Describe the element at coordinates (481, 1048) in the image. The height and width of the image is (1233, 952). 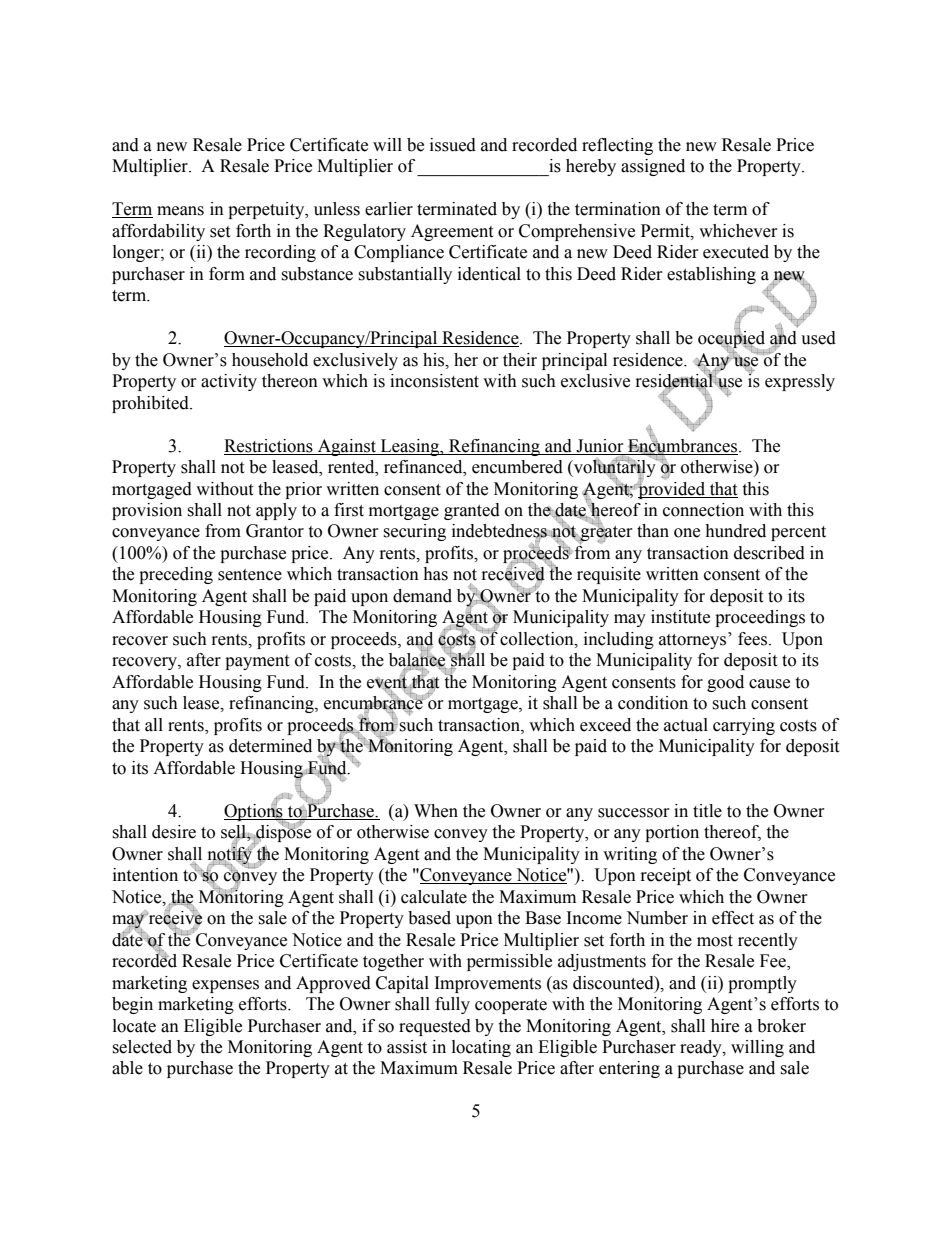
I see `locating` at that location.
